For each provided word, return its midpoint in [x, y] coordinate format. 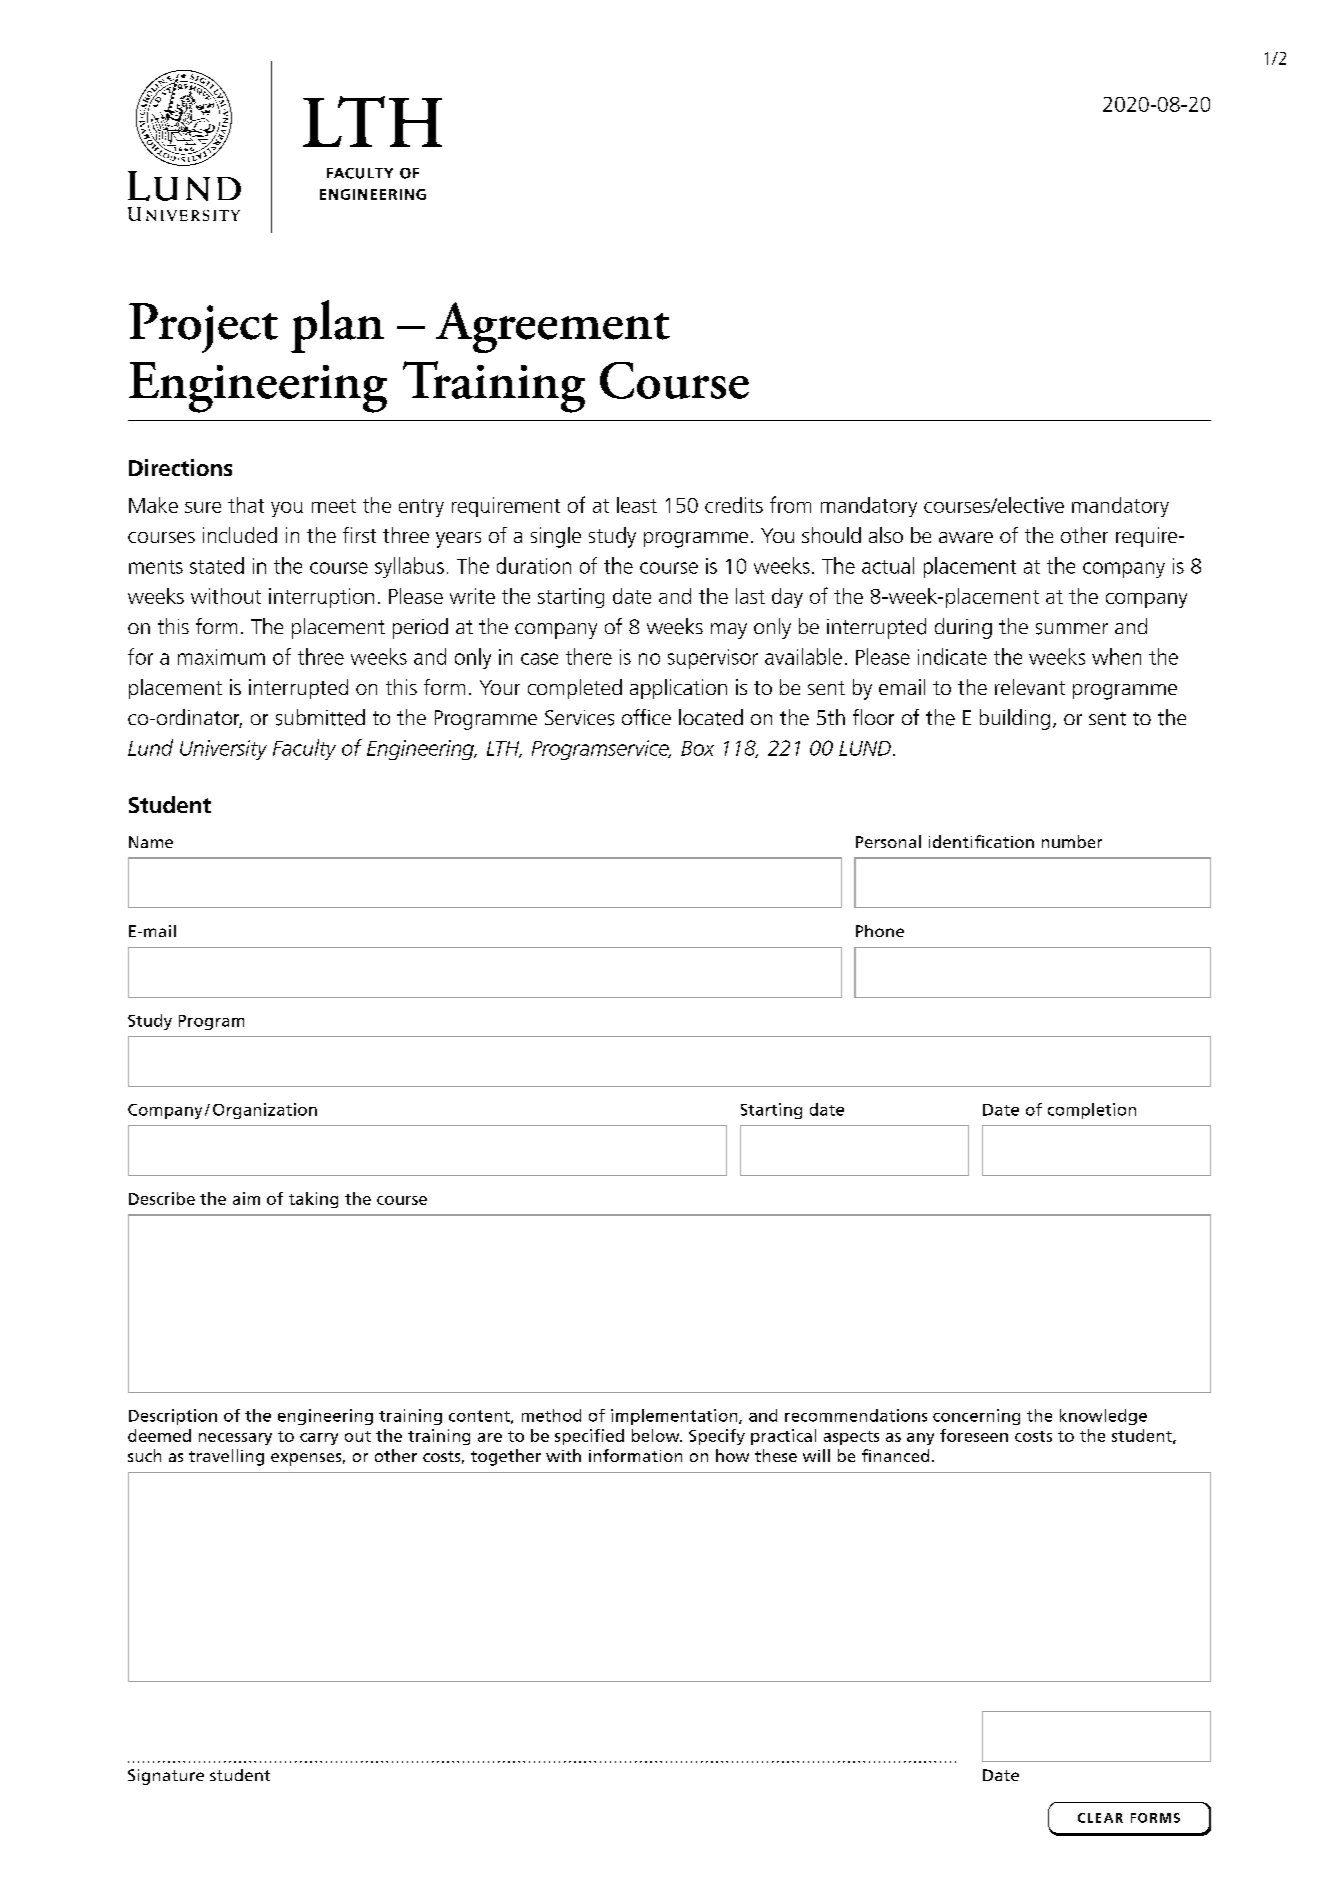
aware [966, 537]
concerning [976, 1417]
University [223, 750]
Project [203, 328]
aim [246, 1198]
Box [697, 748]
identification [981, 841]
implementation [675, 1417]
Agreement [553, 327]
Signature [166, 1777]
